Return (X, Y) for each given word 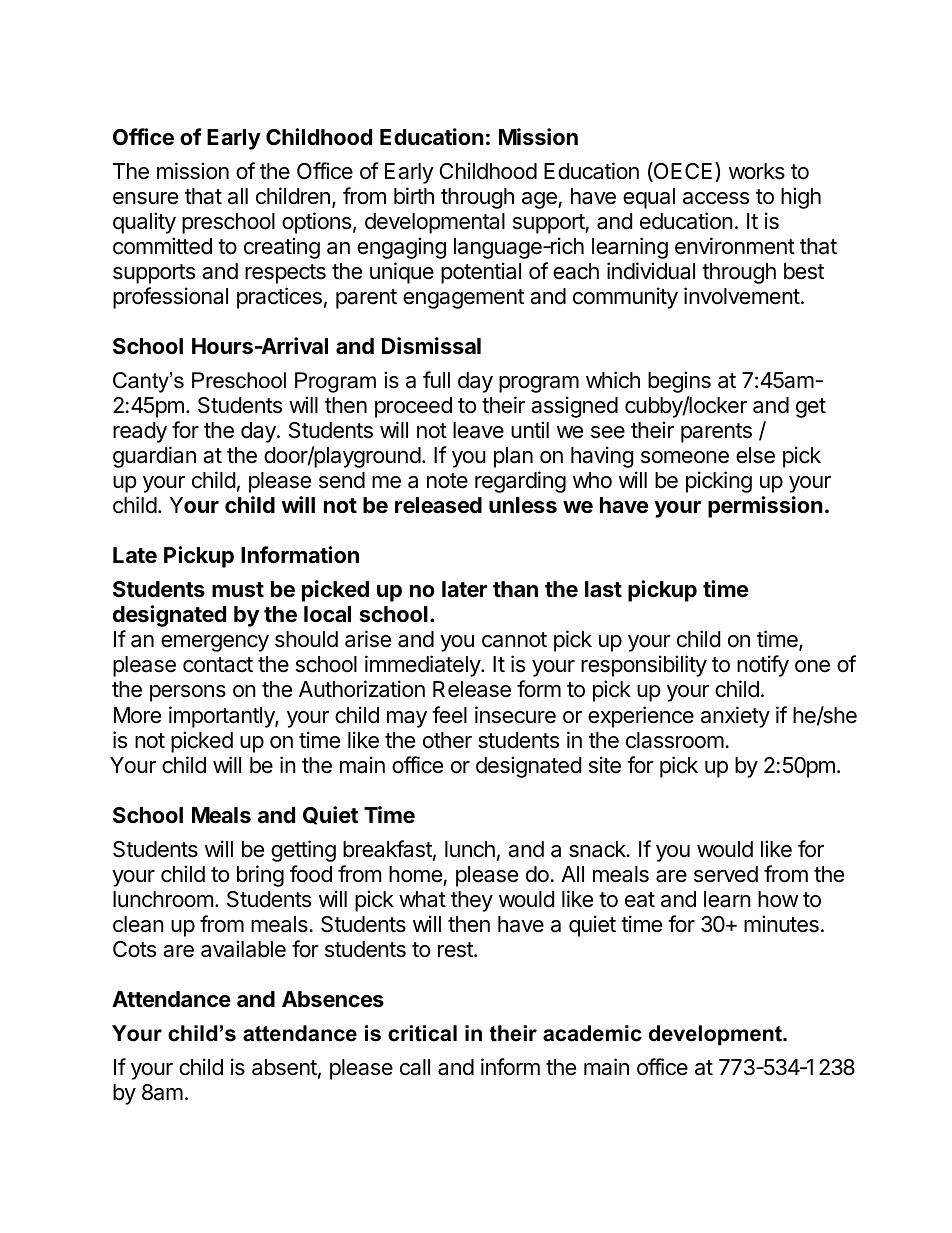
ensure (145, 198)
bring (260, 876)
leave (478, 430)
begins (679, 382)
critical (422, 1033)
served (726, 874)
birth (414, 195)
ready (140, 432)
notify (763, 666)
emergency (215, 643)
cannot (514, 640)
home (415, 874)
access (716, 198)
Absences (333, 999)
